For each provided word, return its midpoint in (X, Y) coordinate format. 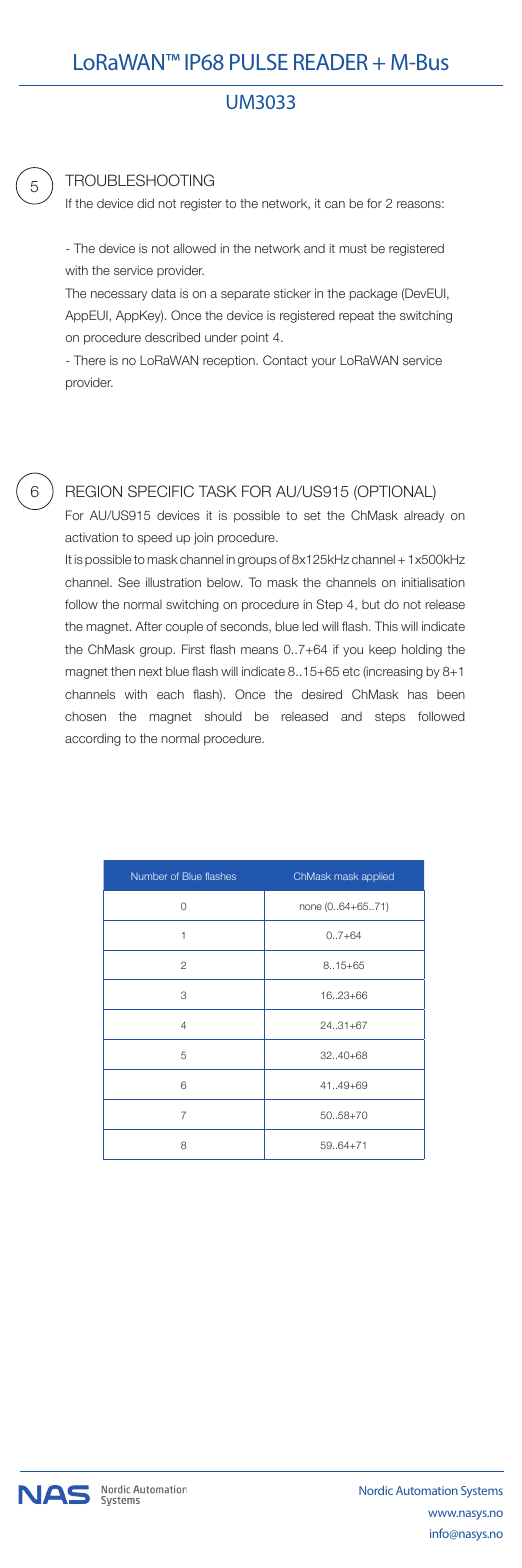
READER (331, 62)
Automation (427, 1490)
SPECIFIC (161, 491)
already (424, 517)
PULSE (259, 62)
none (311, 907)
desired (322, 694)
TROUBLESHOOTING (139, 180)
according (93, 739)
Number (149, 876)
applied (378, 877)
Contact (285, 360)
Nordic (376, 1490)
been (451, 694)
